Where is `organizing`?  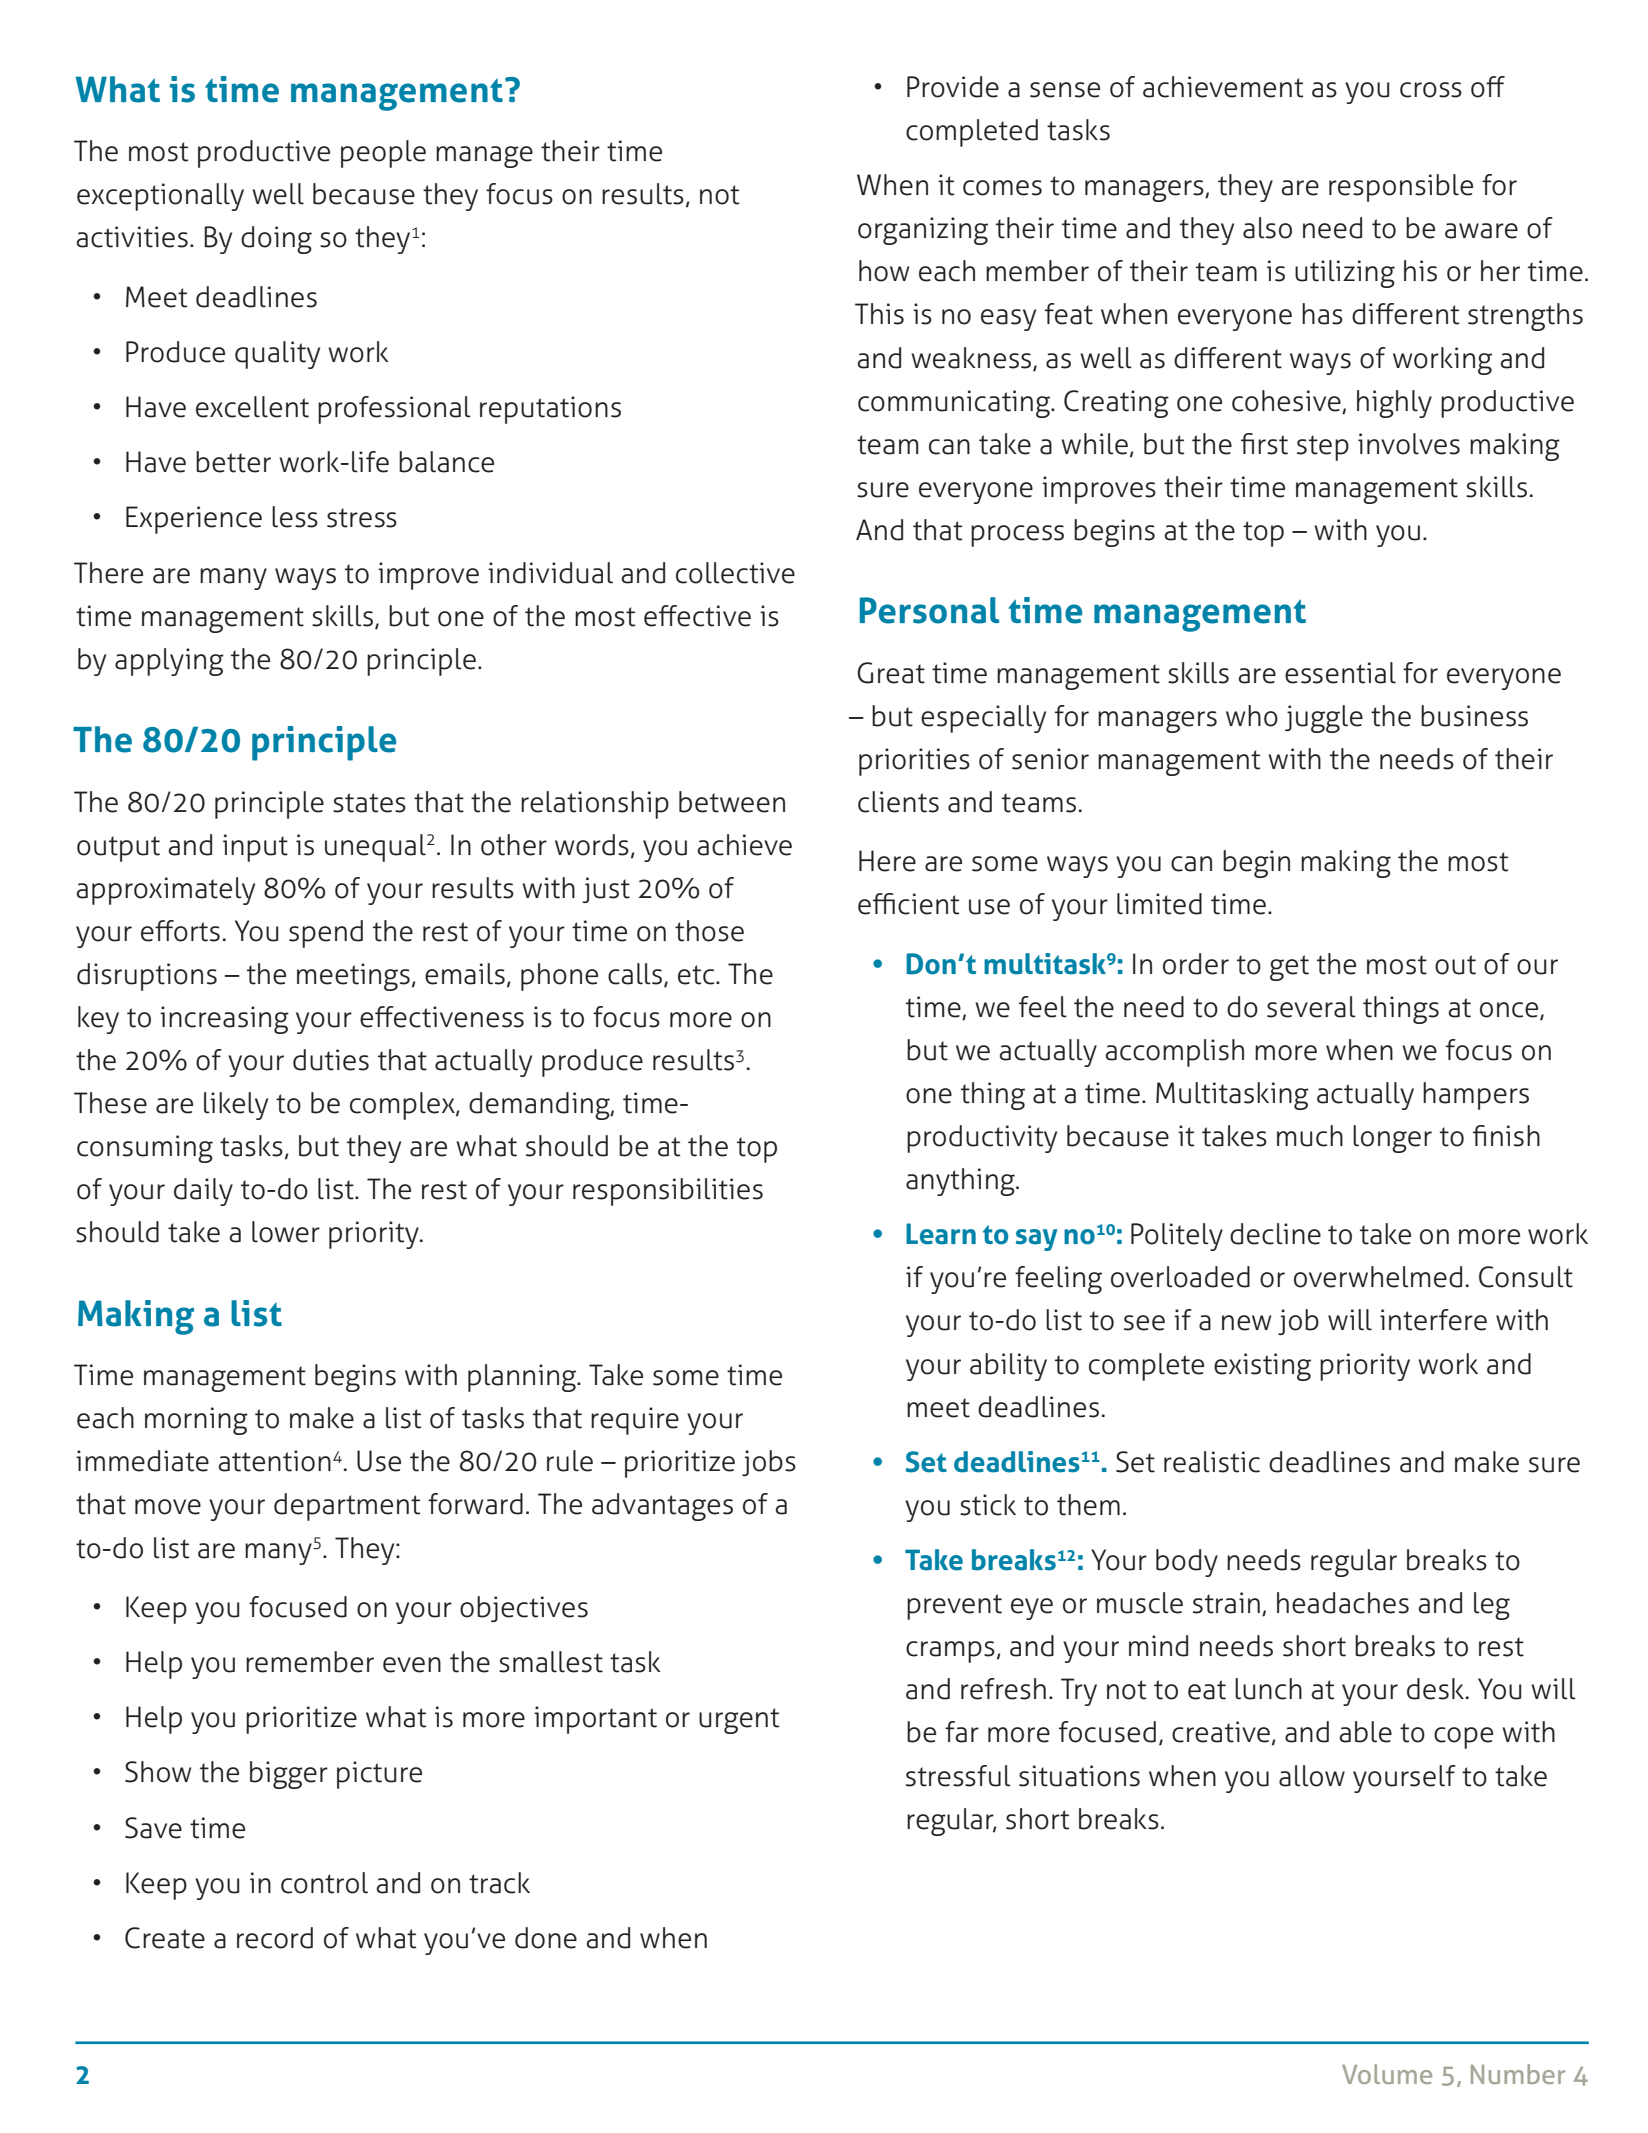 organizing is located at coordinates (923, 231).
